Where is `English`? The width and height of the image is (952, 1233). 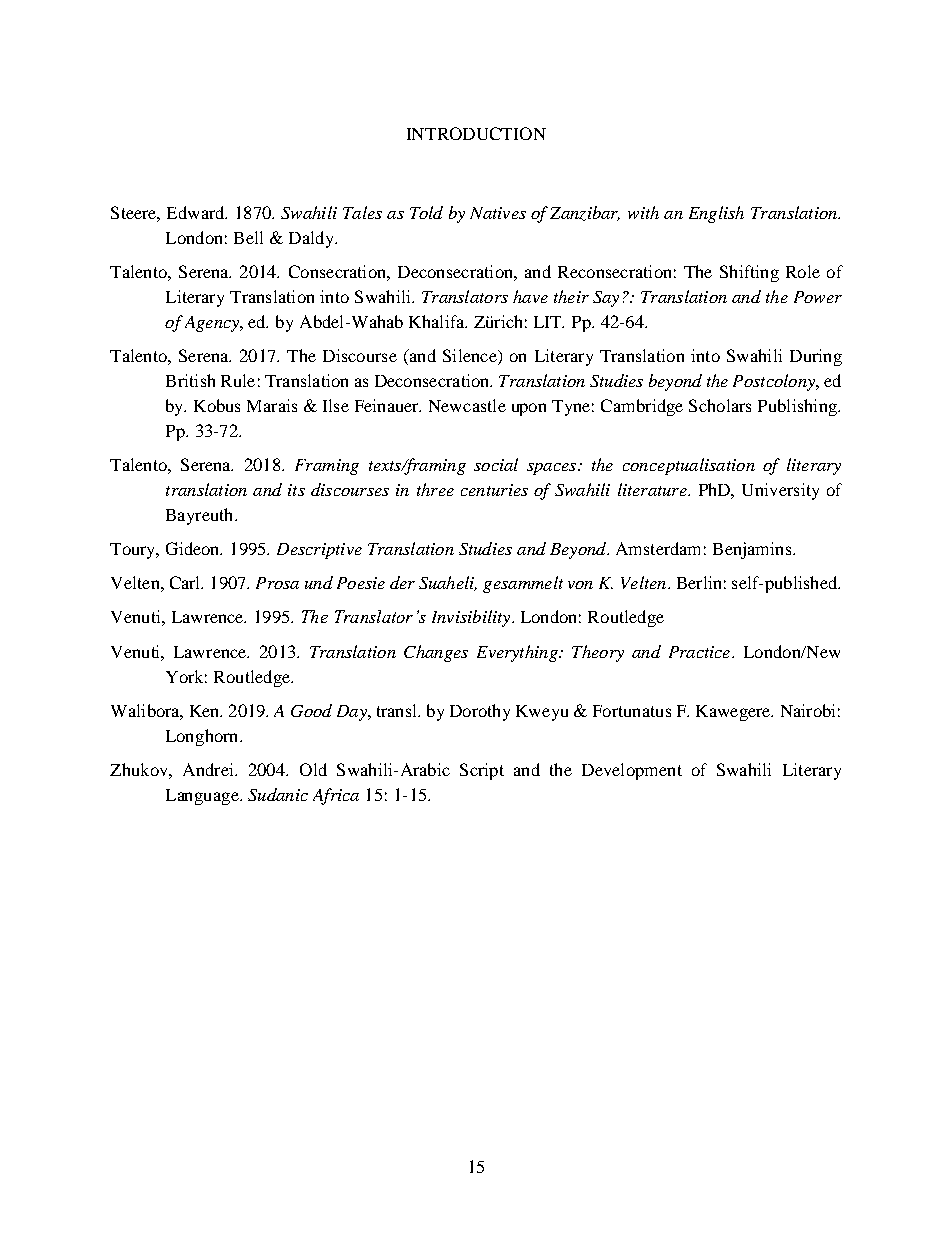
English is located at coordinates (716, 214).
